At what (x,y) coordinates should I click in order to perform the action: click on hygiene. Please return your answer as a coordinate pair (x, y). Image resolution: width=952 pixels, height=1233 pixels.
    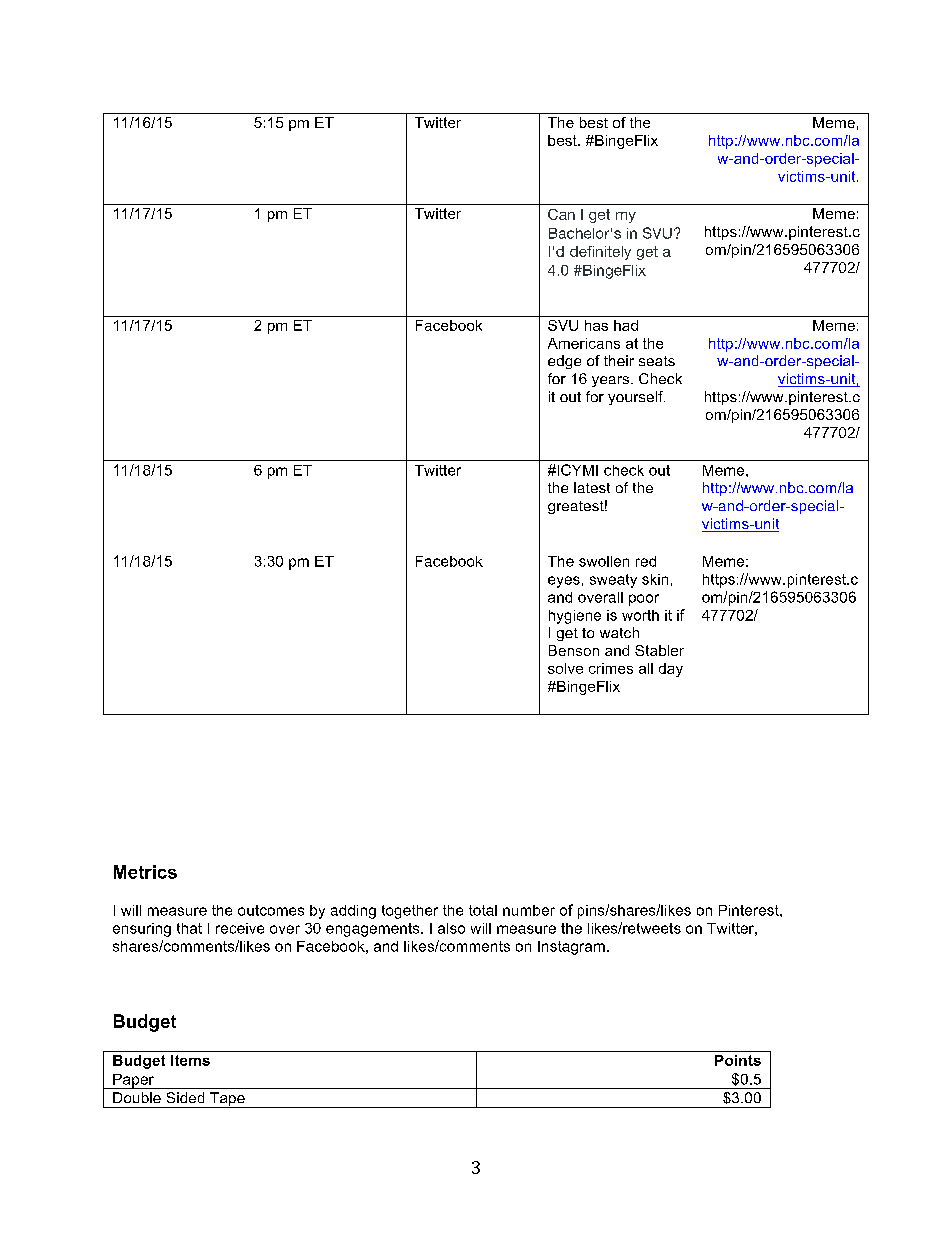
    Looking at the image, I should click on (575, 617).
